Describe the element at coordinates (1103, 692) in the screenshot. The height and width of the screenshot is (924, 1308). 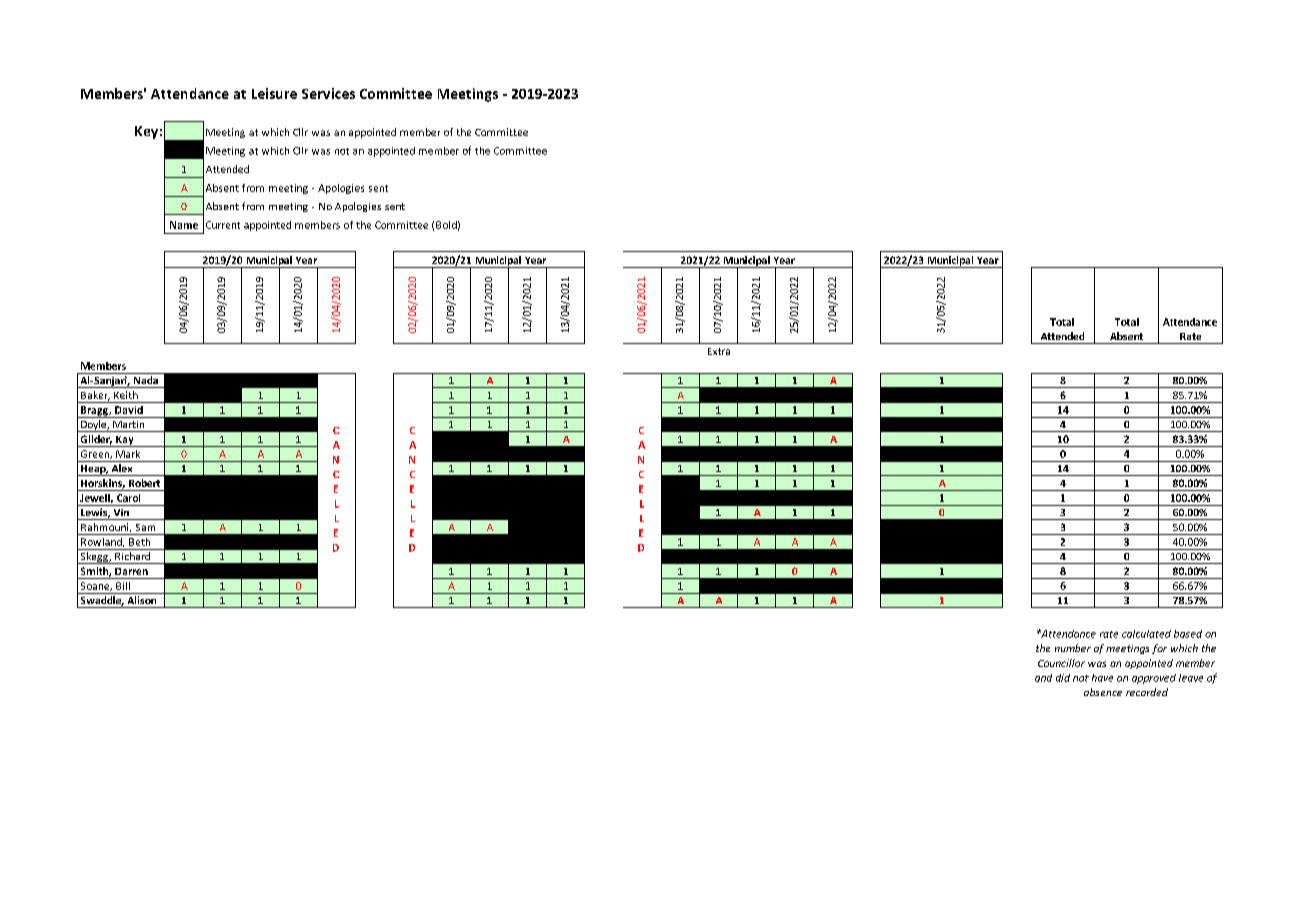
I see `absence` at that location.
